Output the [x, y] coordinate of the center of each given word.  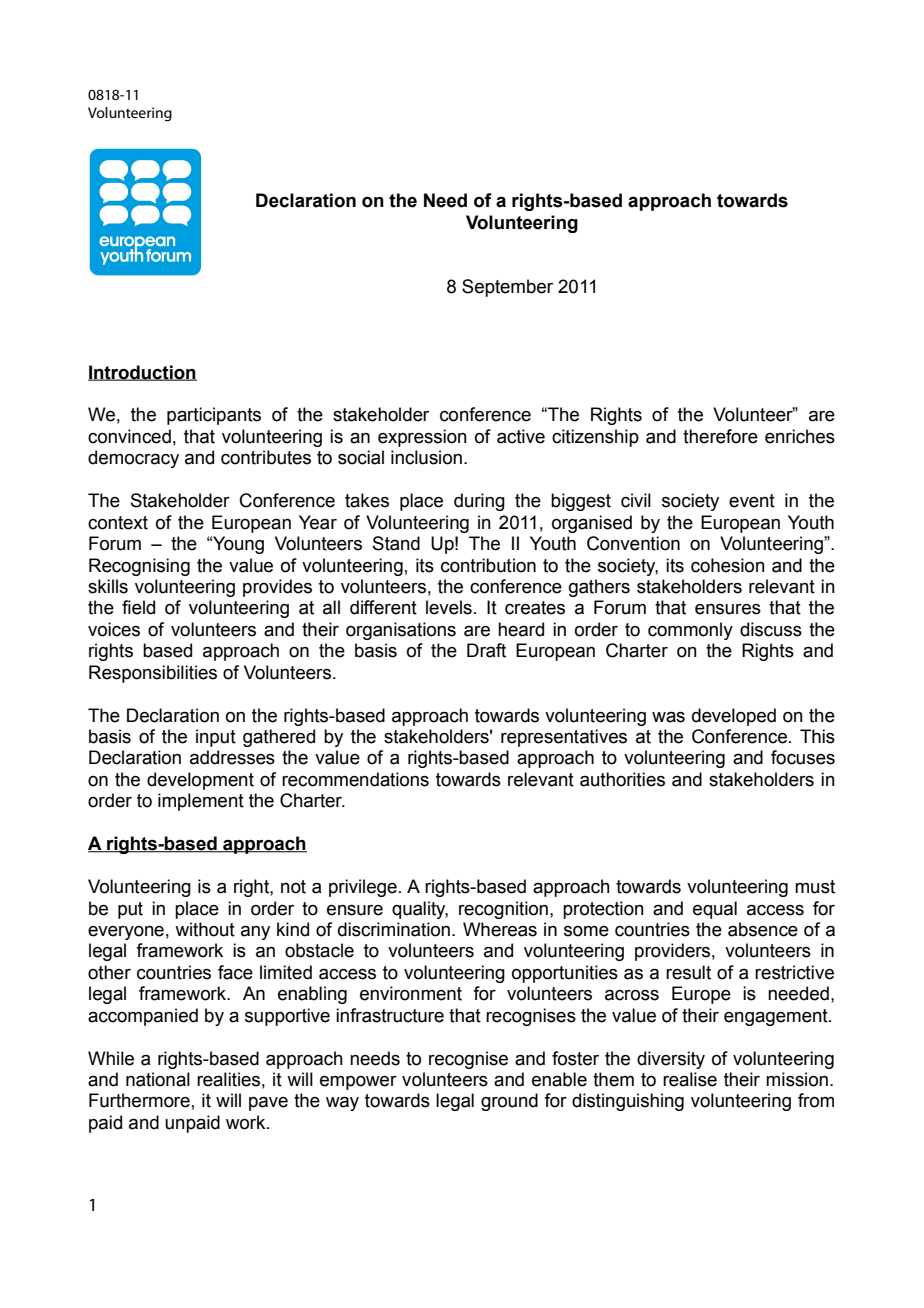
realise [690, 1079]
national [158, 1079]
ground [509, 1102]
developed [734, 717]
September [507, 288]
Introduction [142, 373]
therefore [720, 436]
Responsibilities [153, 674]
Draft [486, 650]
